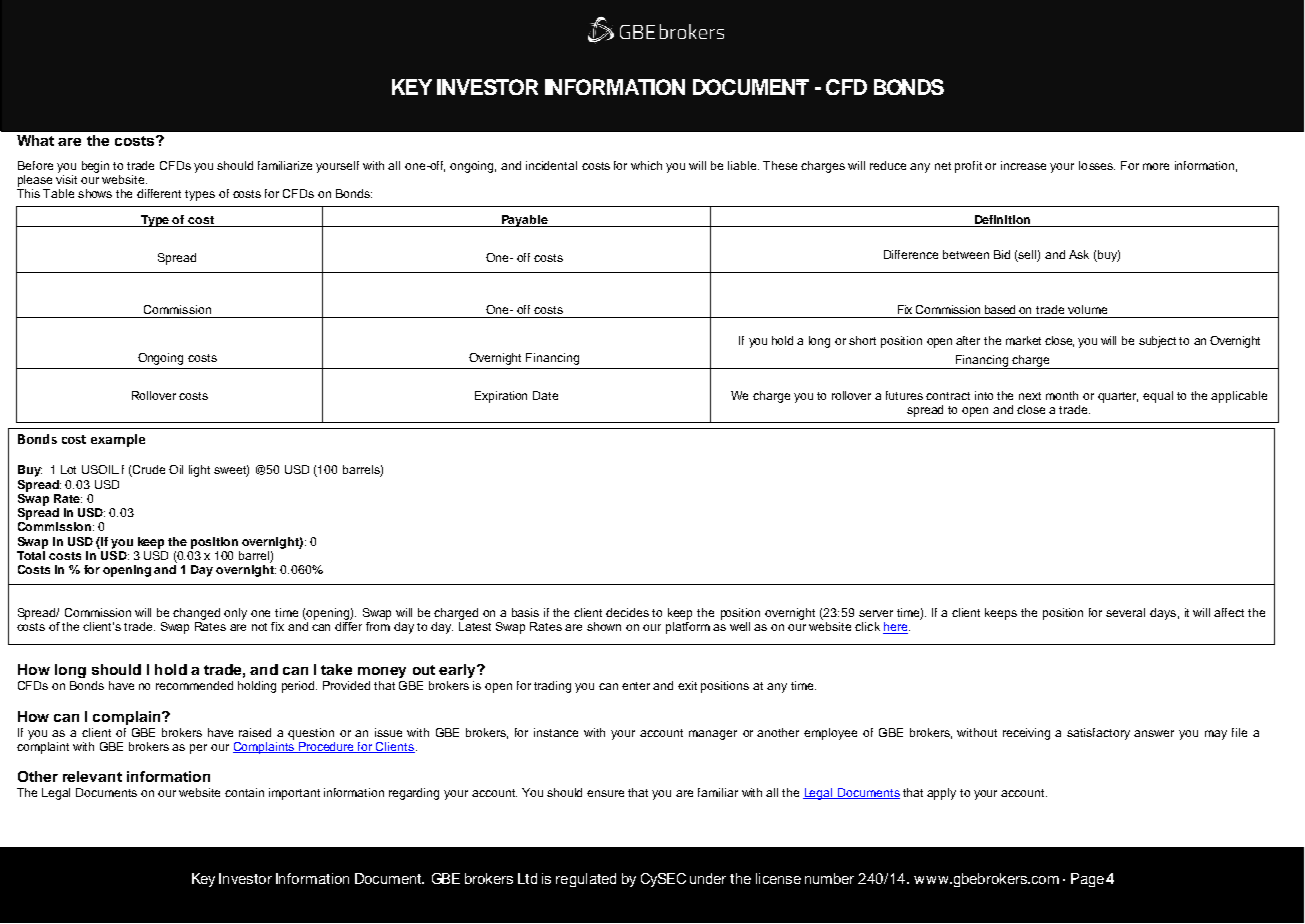 The height and width of the image is (924, 1305). I want to click on losses, so click(1097, 165).
